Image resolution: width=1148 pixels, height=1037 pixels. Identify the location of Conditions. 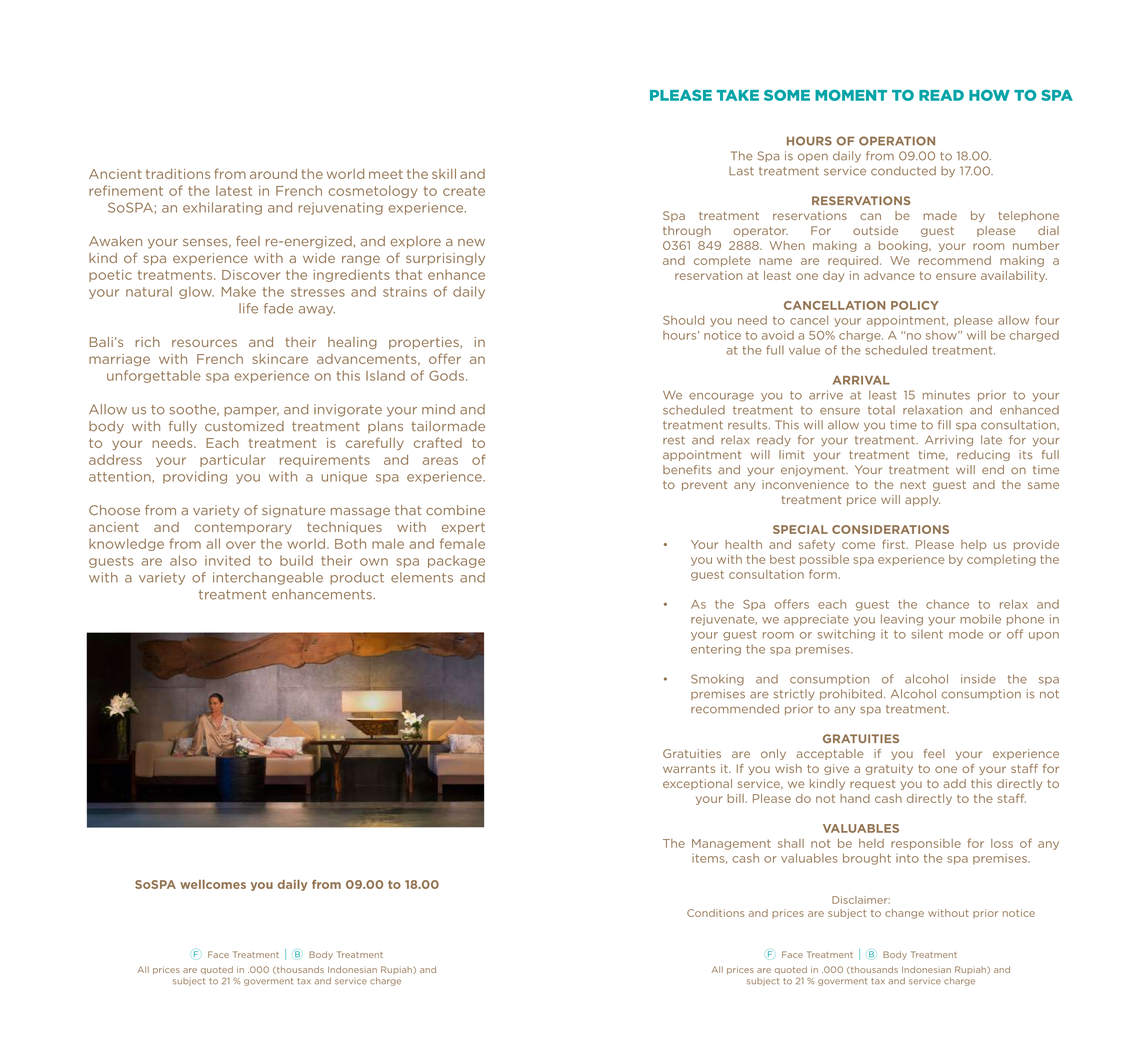
(715, 913).
